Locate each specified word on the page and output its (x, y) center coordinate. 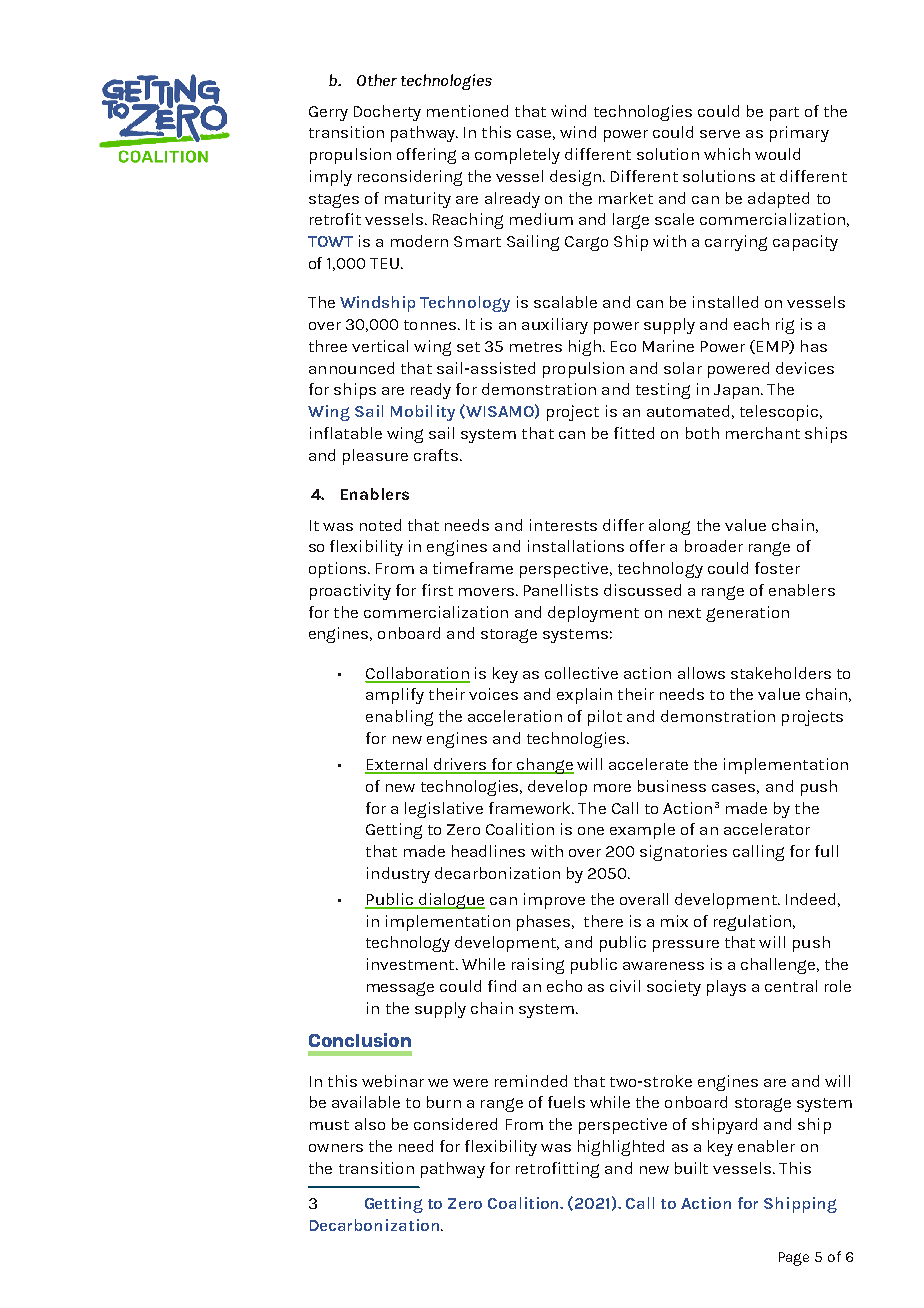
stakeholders (781, 673)
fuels (566, 1102)
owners (336, 1148)
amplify (395, 696)
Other (377, 80)
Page (794, 1259)
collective (581, 673)
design (577, 178)
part (784, 114)
